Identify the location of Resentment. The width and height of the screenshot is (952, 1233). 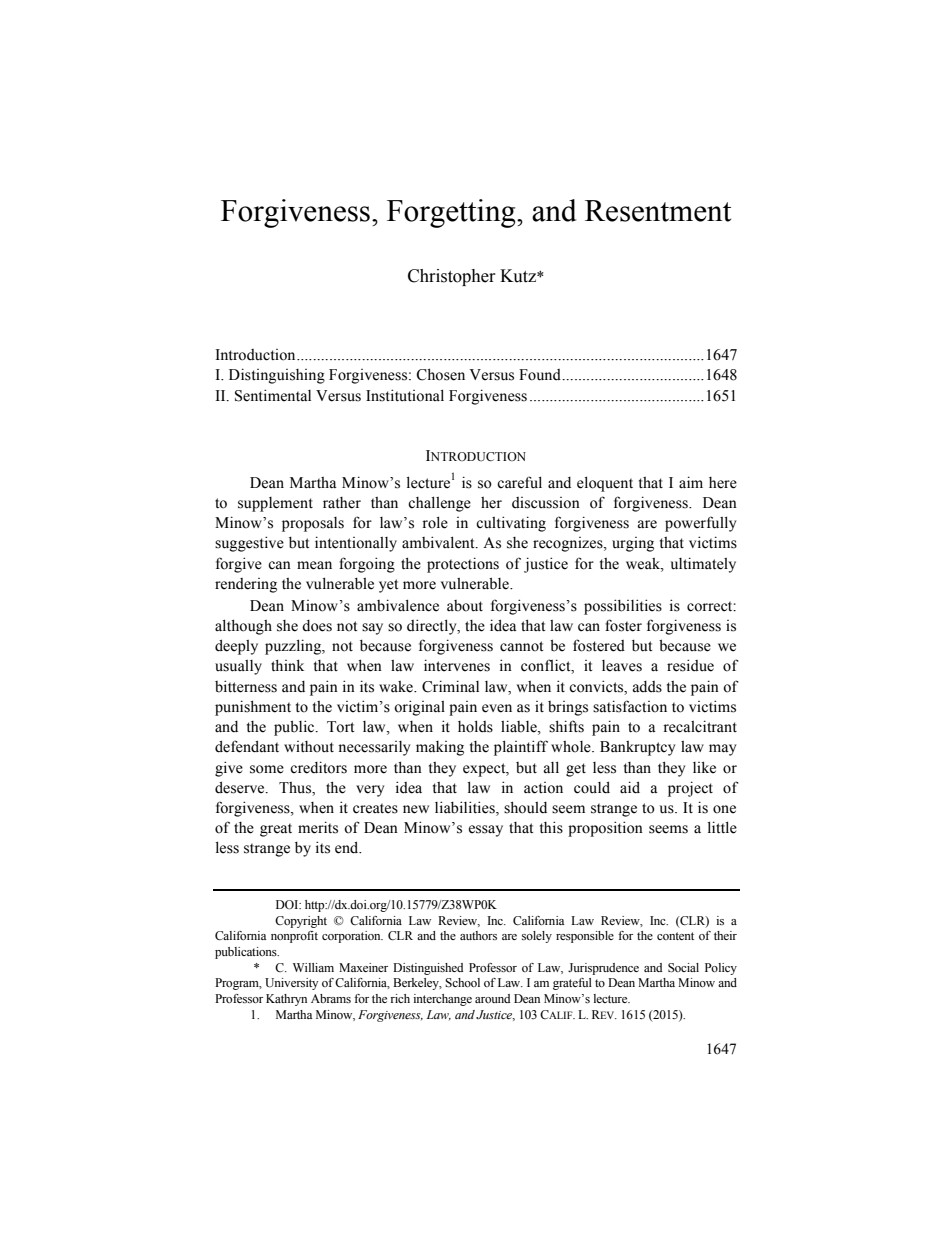
(658, 211).
